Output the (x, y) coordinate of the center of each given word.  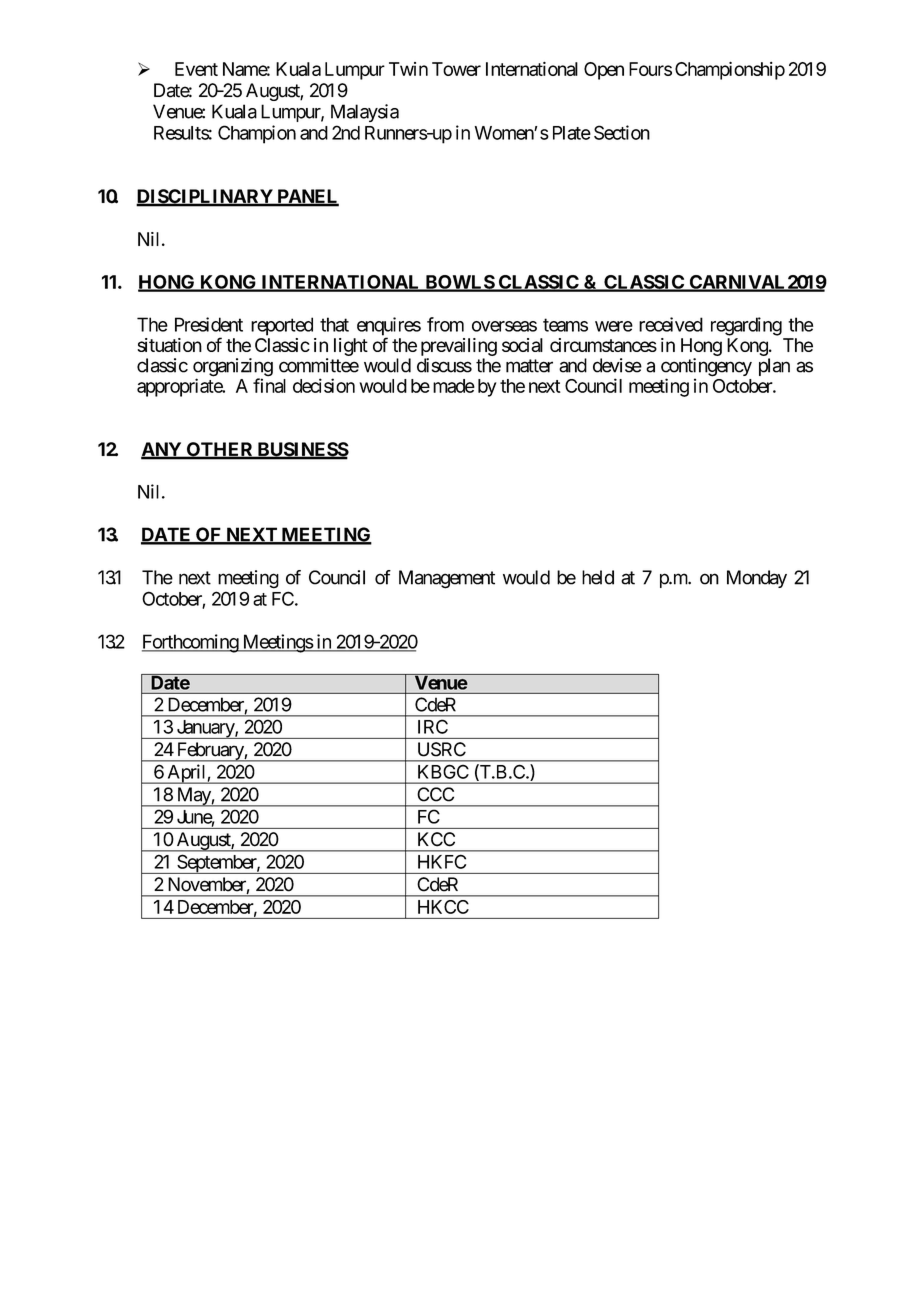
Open (604, 71)
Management (447, 579)
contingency (706, 368)
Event (196, 69)
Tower (456, 69)
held (598, 577)
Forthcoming (191, 643)
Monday (757, 579)
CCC (435, 794)
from (445, 324)
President (209, 324)
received (671, 324)
